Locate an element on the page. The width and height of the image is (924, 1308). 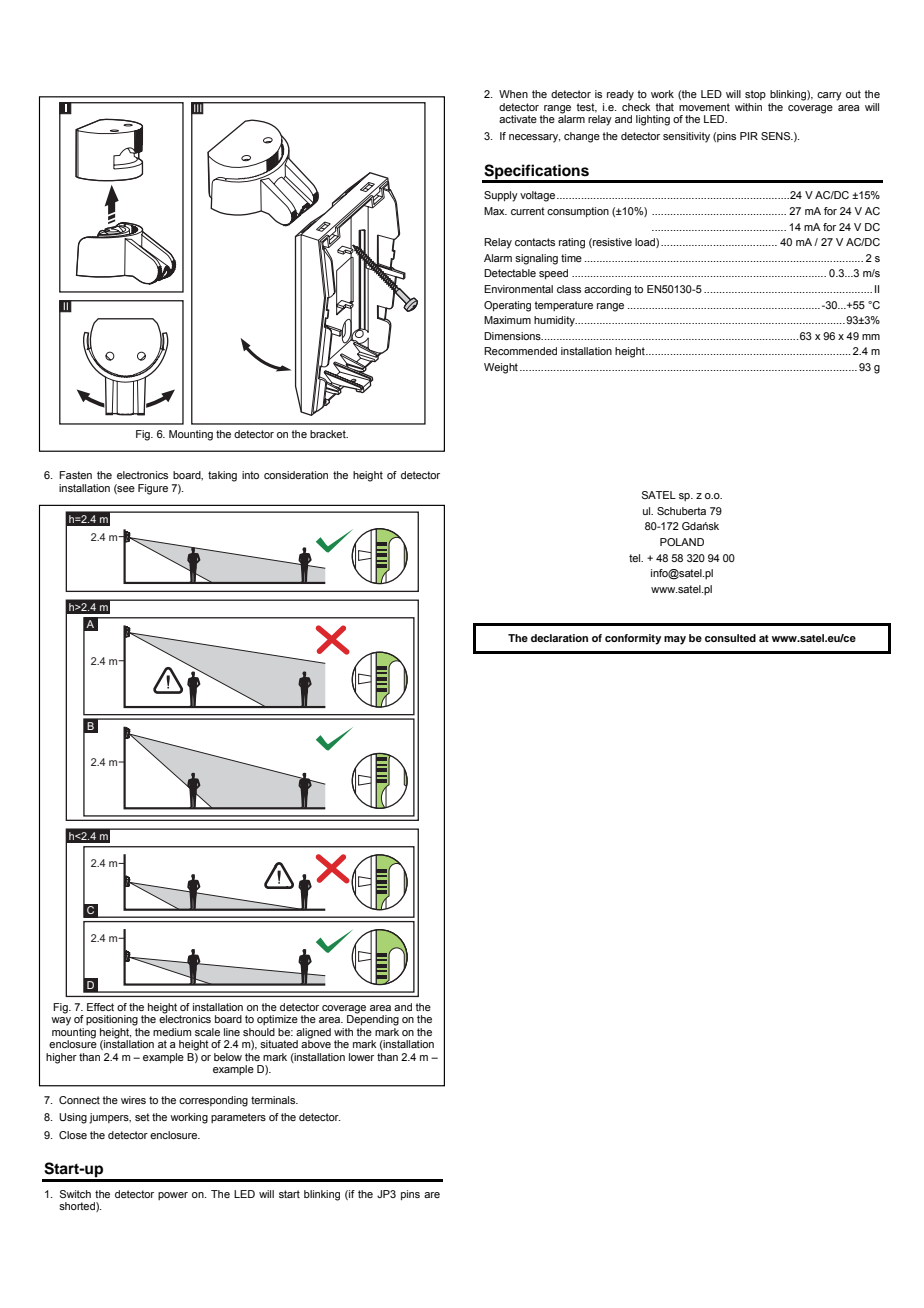
consulted is located at coordinates (730, 638).
